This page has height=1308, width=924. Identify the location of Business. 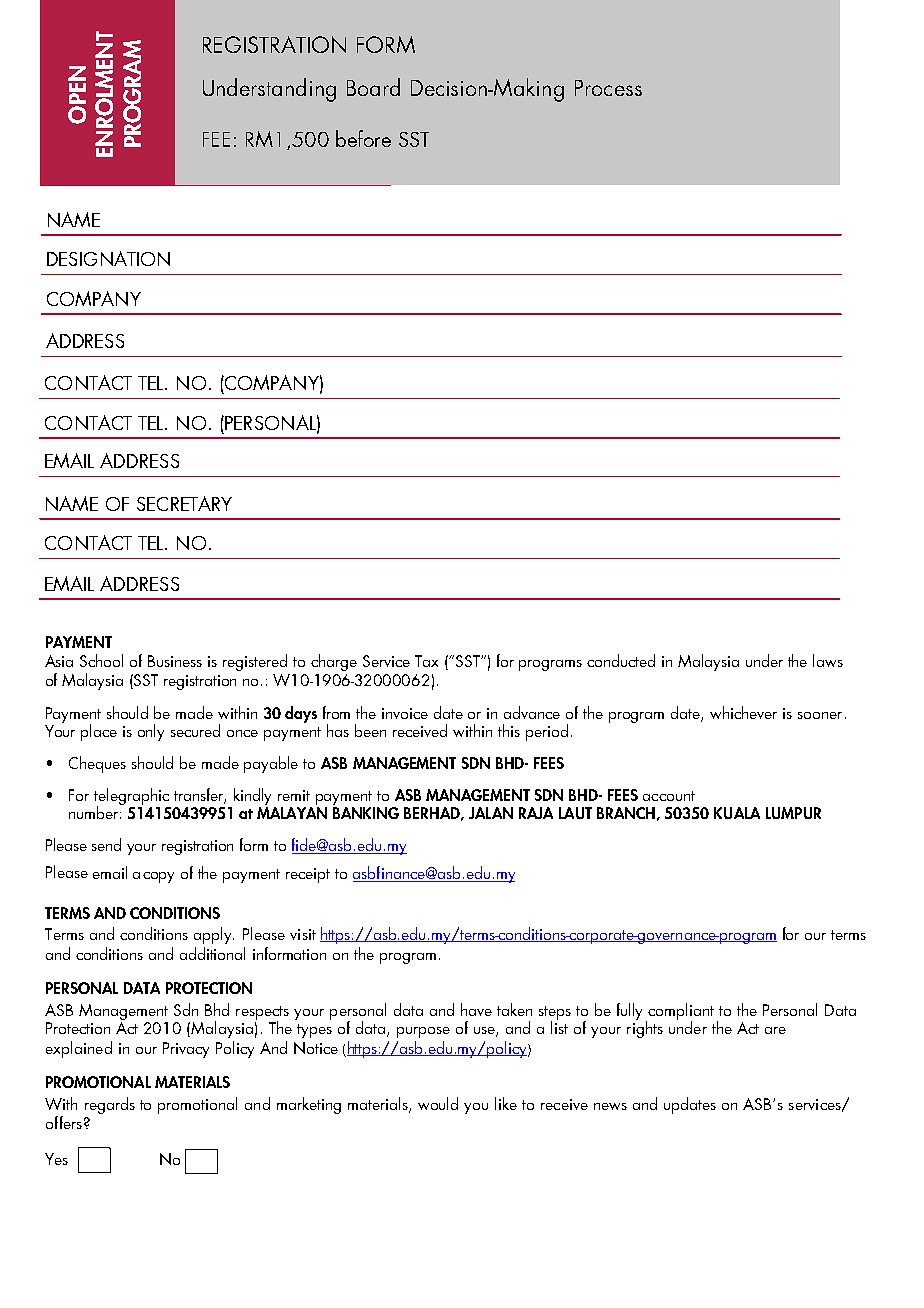
(175, 661).
